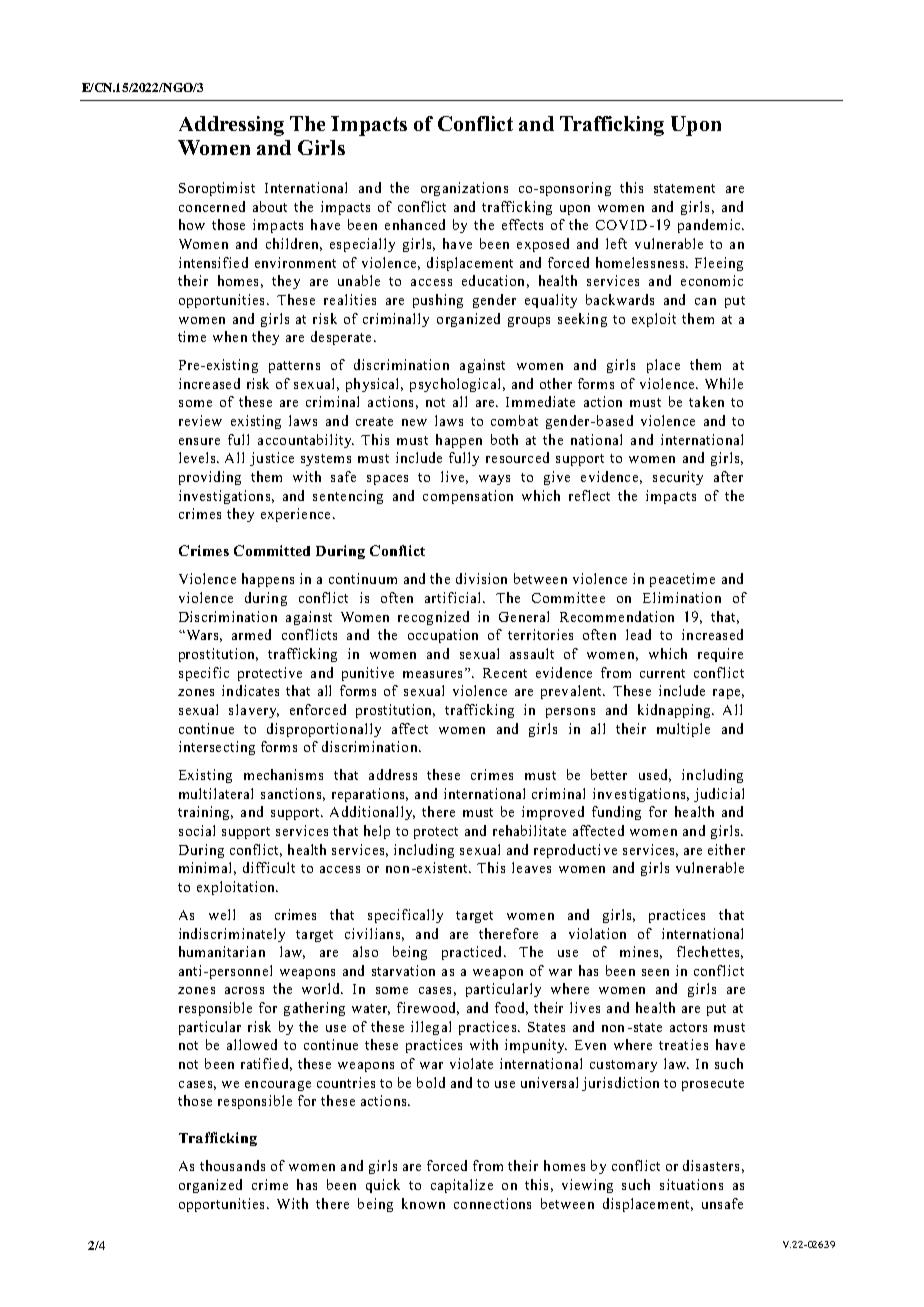 The height and width of the page is (1307, 924). What do you see at coordinates (726, 849) in the page?
I see `either` at bounding box center [726, 849].
